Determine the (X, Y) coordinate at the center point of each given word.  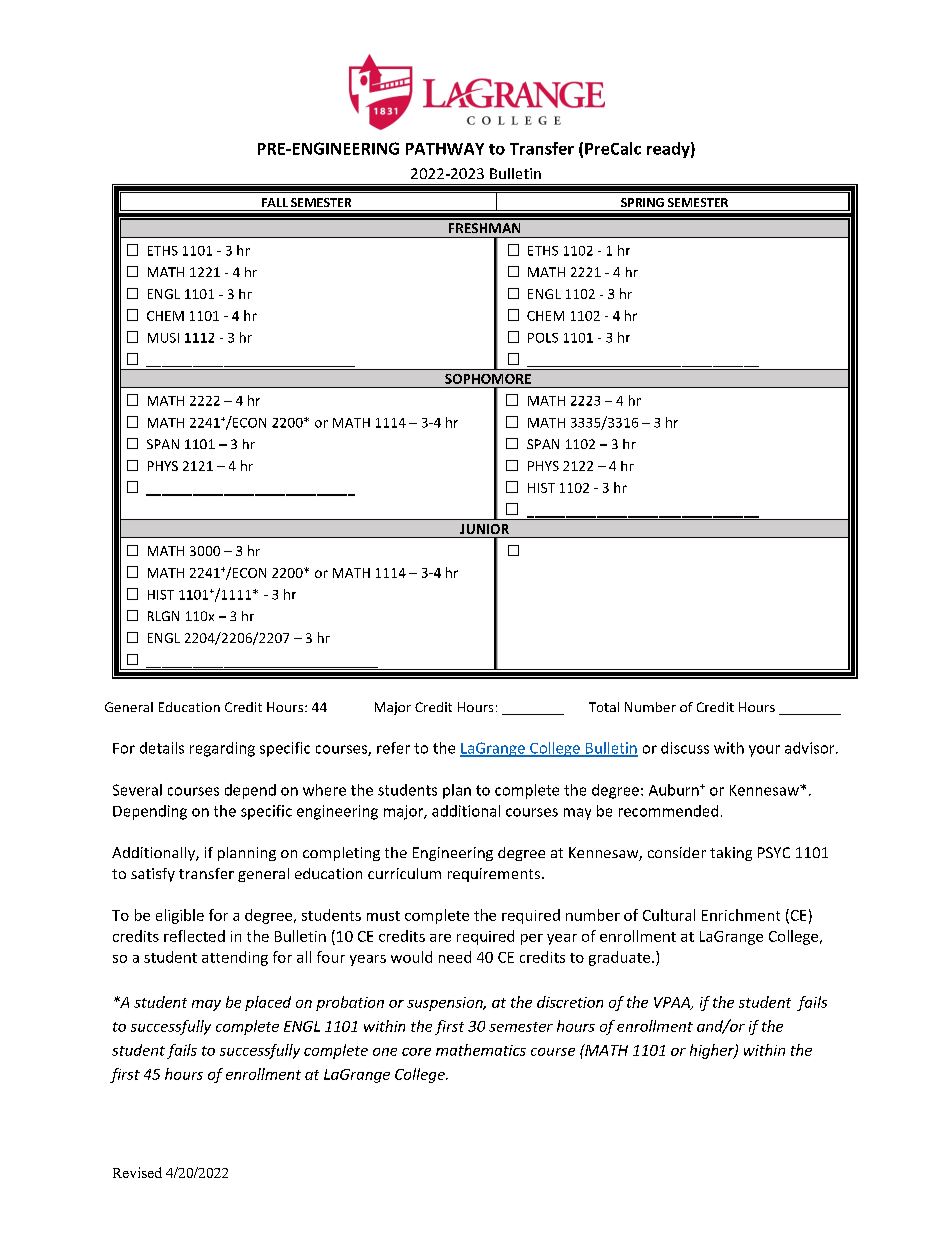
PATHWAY (445, 149)
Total (604, 707)
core (416, 1052)
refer (393, 748)
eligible (180, 916)
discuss (685, 748)
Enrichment (741, 915)
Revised (137, 1172)
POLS (543, 338)
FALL (275, 202)
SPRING (642, 202)
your (764, 751)
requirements (495, 875)
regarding (222, 749)
